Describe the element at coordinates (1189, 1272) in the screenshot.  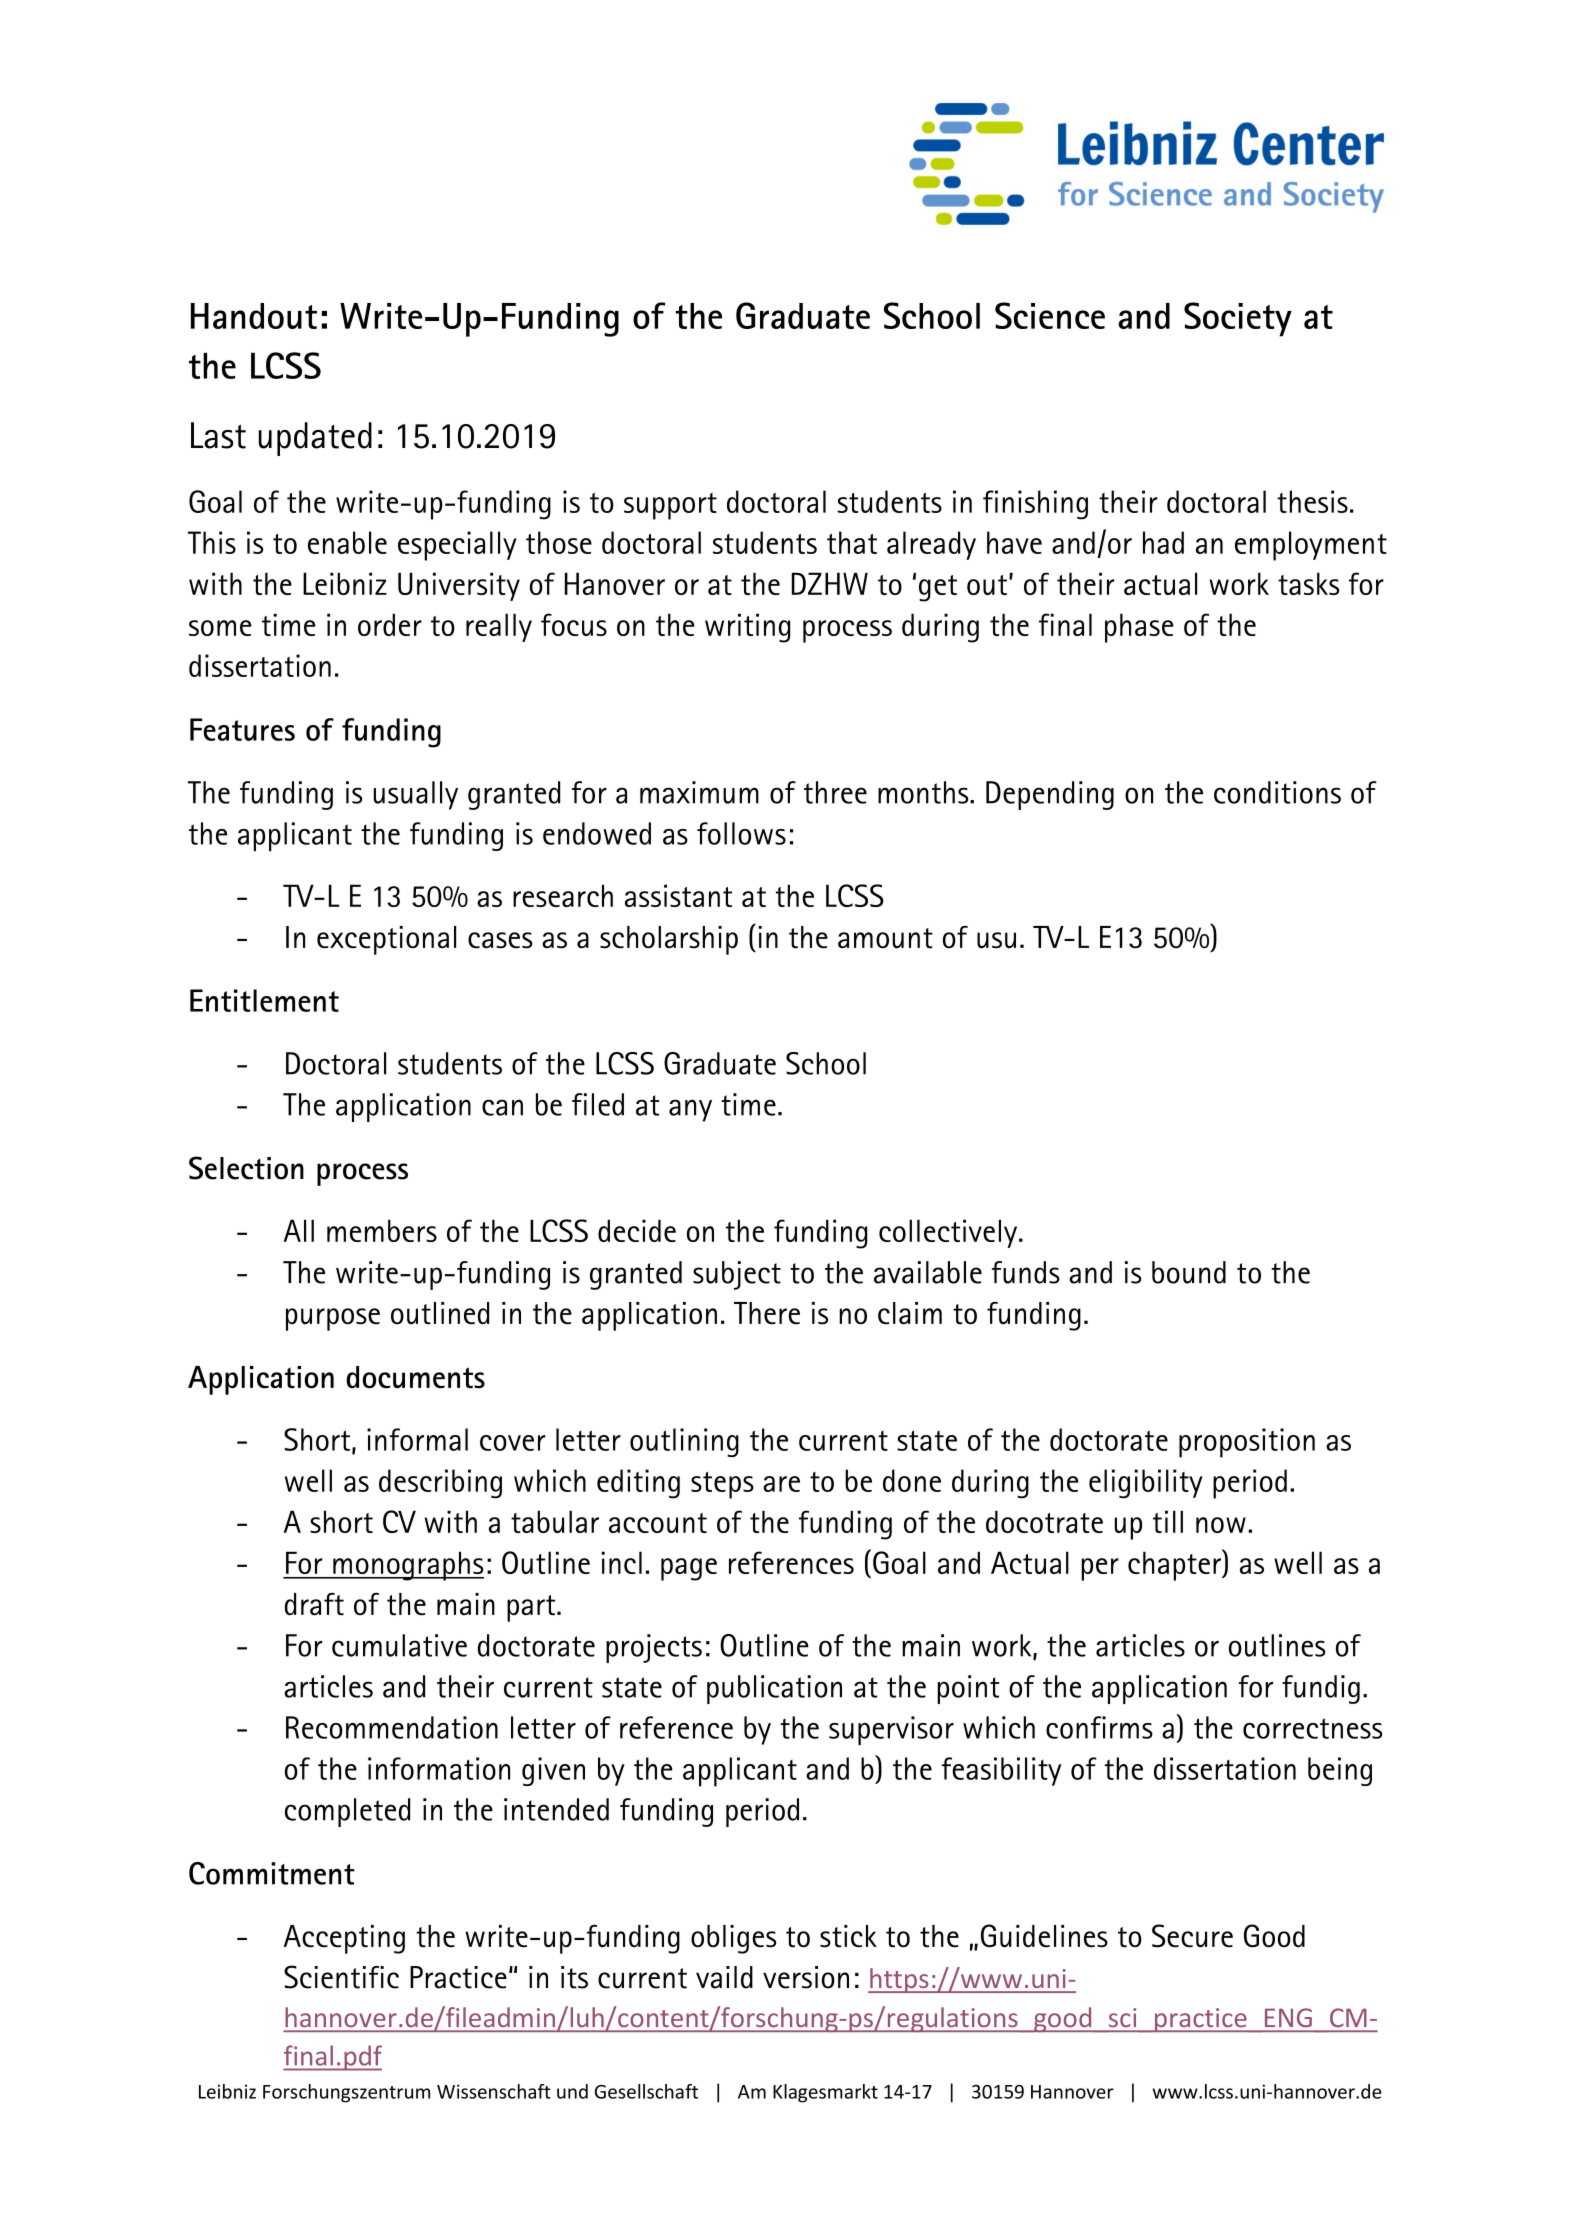
I see `bound` at that location.
